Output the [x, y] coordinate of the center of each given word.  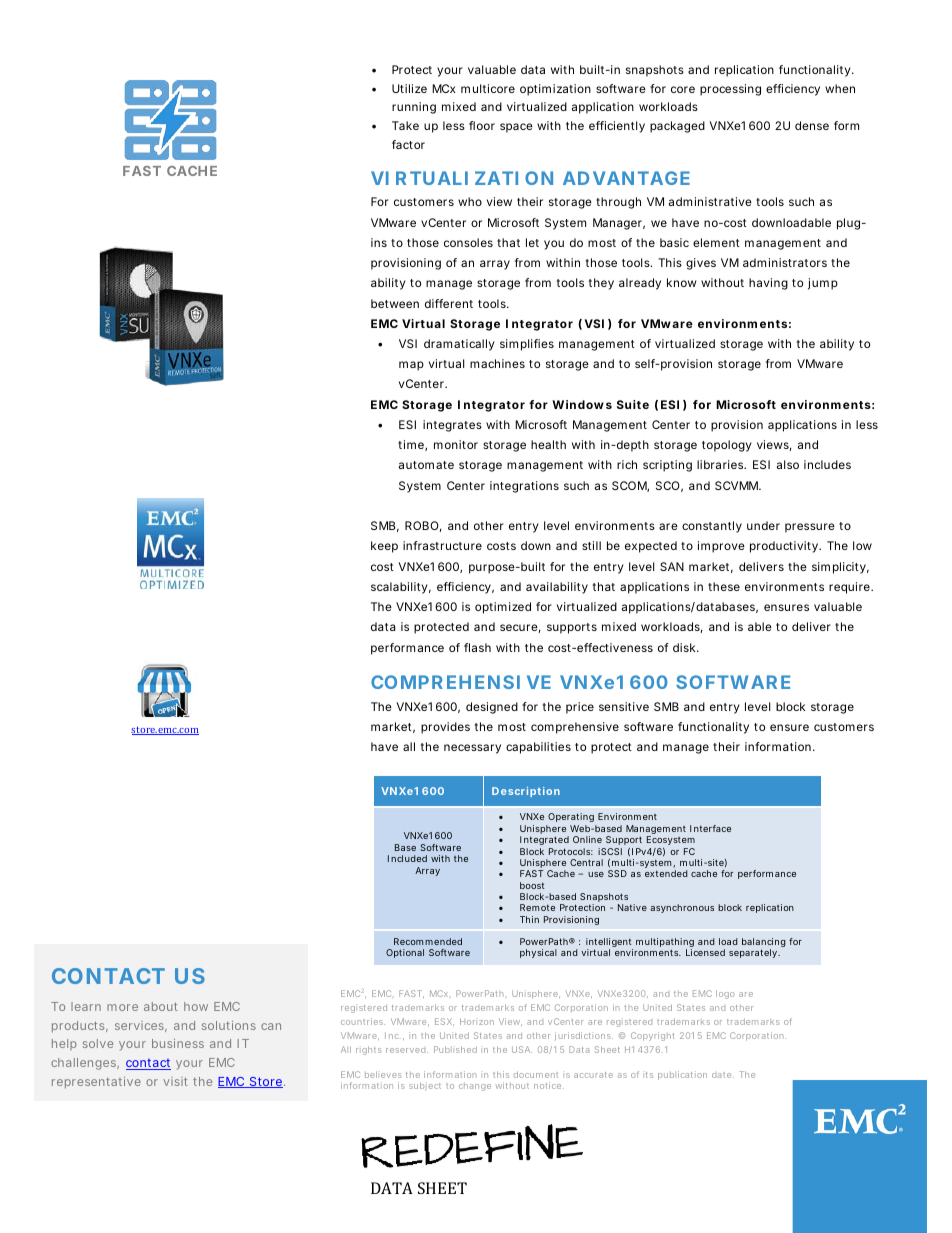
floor [482, 125]
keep [384, 547]
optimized [503, 608]
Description [526, 792]
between [395, 303]
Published [455, 1049]
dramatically [459, 345]
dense [812, 125]
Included [407, 858]
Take [405, 125]
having [768, 284]
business [178, 1043]
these [724, 586]
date [723, 1075]
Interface [710, 828]
